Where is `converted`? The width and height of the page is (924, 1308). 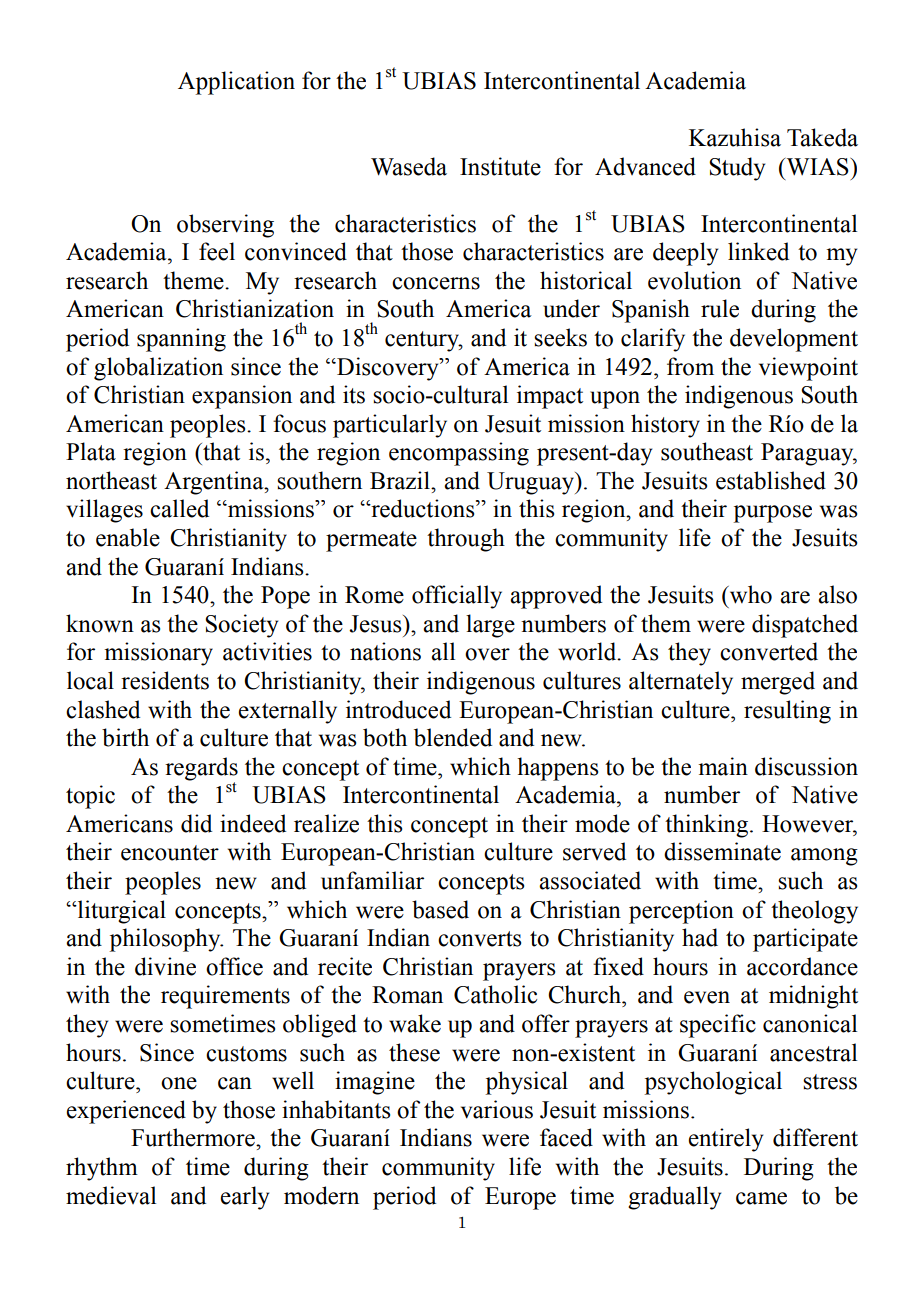 converted is located at coordinates (769, 651).
